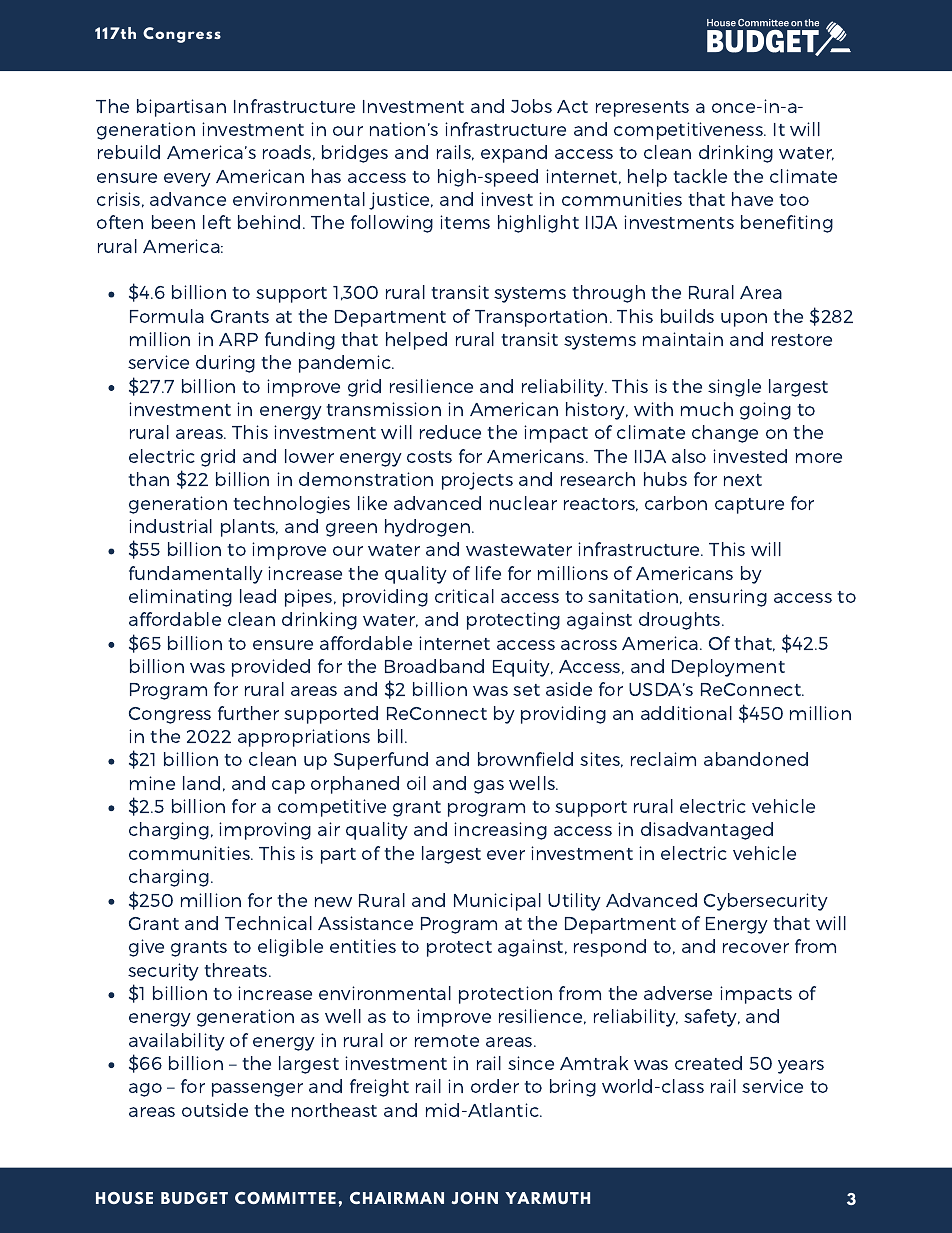 The height and width of the page is (1233, 952). What do you see at coordinates (707, 831) in the page?
I see `disadvantaged` at bounding box center [707, 831].
